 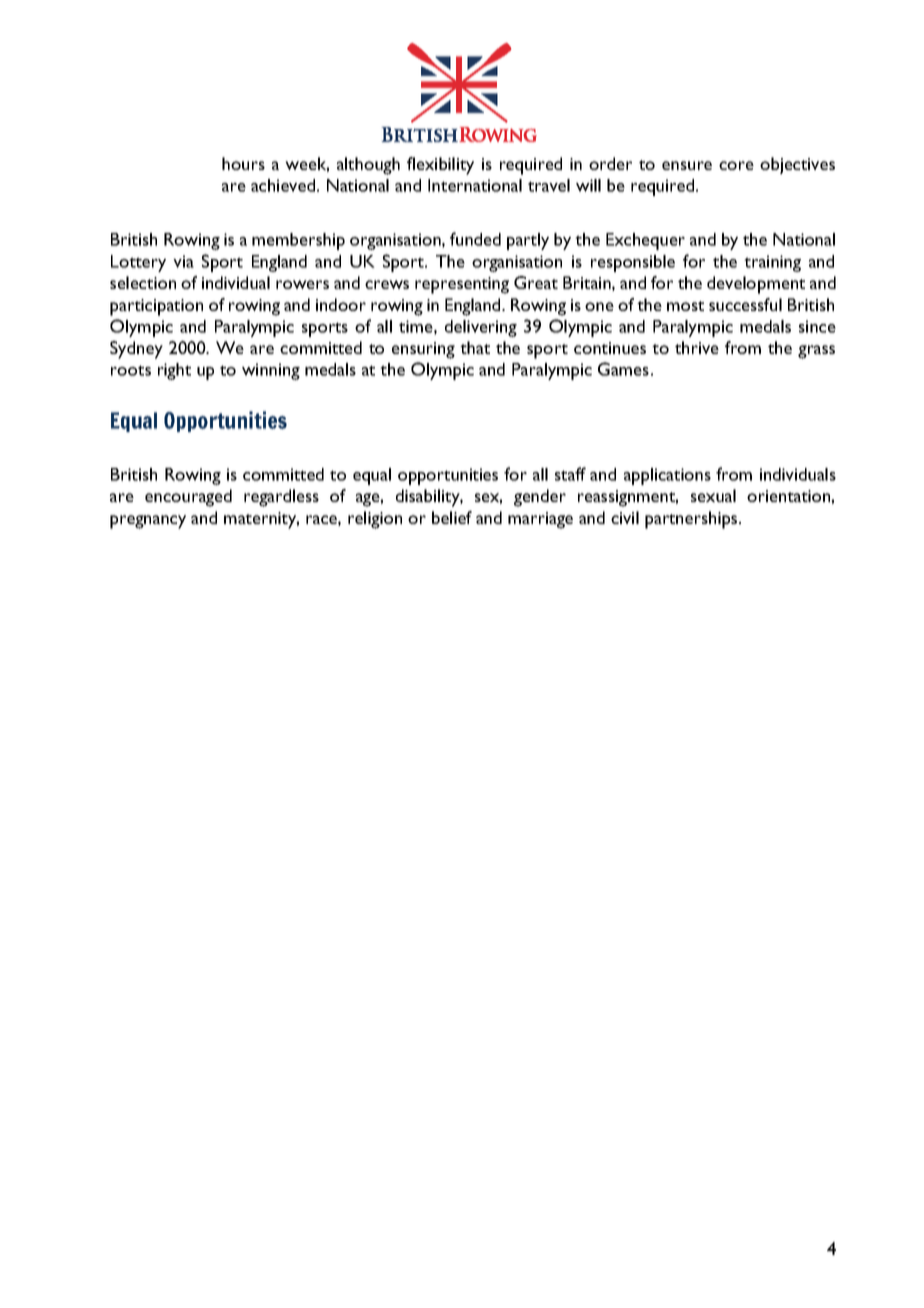 I want to click on flexibility, so click(x=440, y=166).
